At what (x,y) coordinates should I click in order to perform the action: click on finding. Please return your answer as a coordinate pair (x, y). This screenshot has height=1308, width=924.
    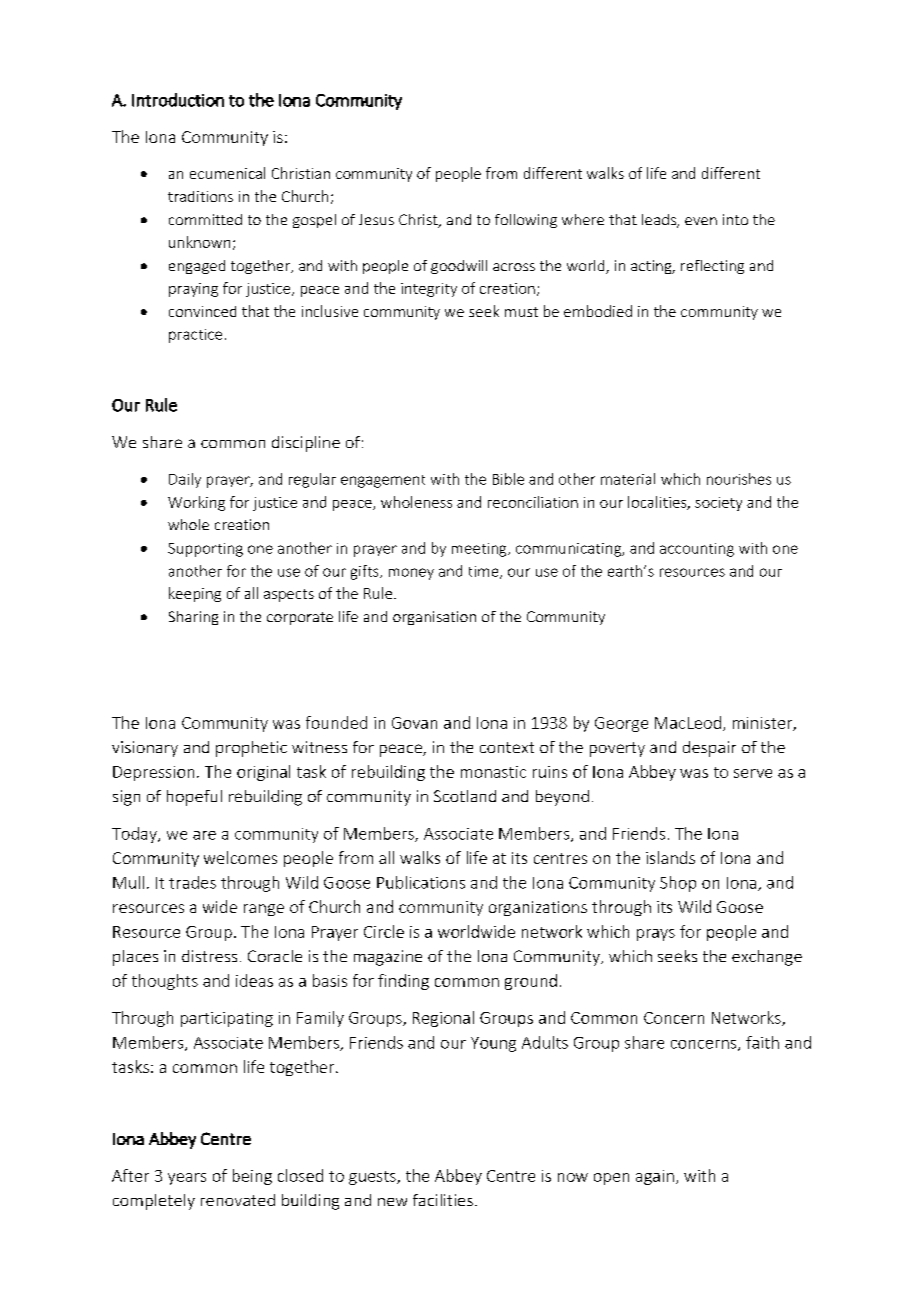
    Looking at the image, I should click on (403, 982).
